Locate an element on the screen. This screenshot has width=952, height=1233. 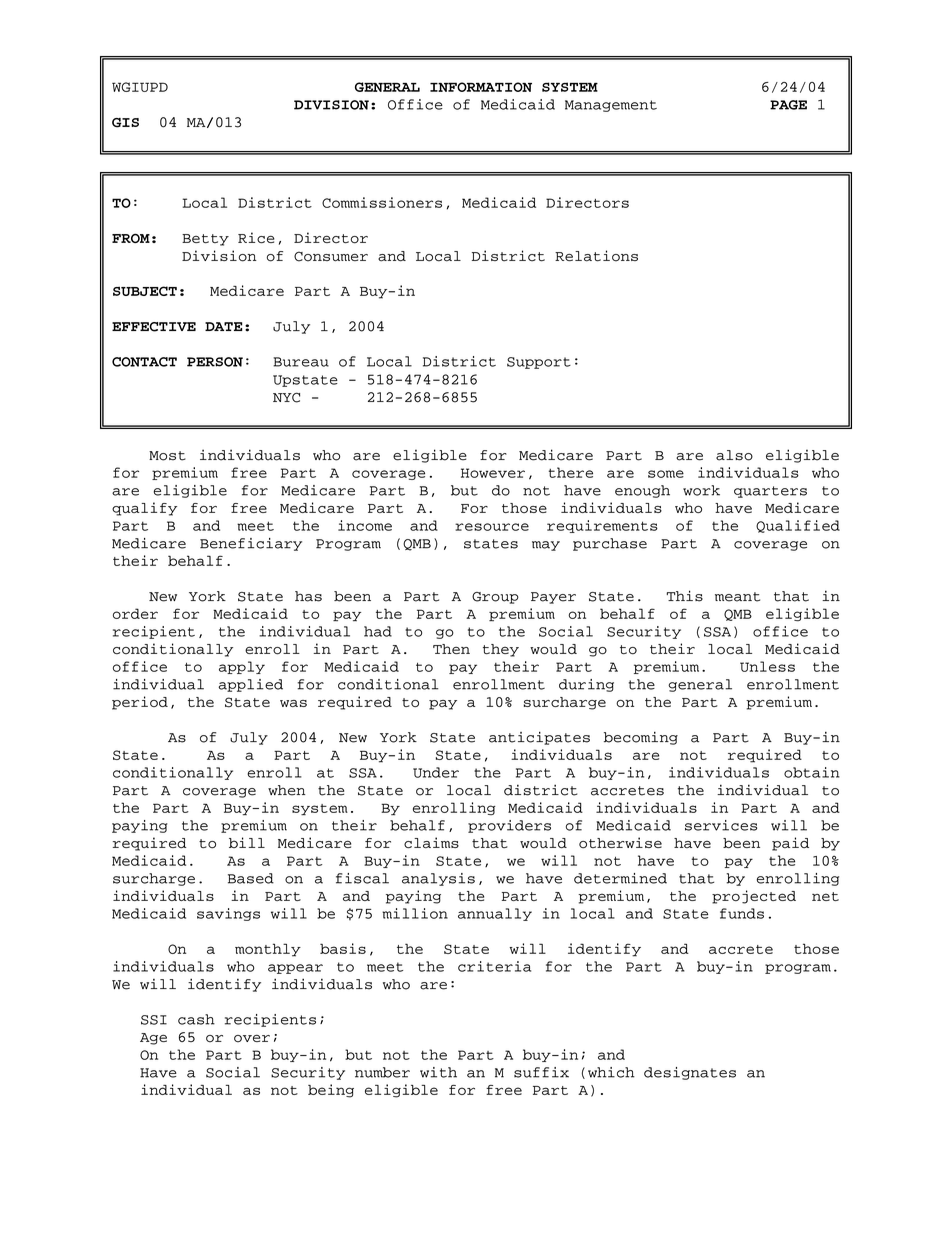
PERSON is located at coordinates (215, 362).
